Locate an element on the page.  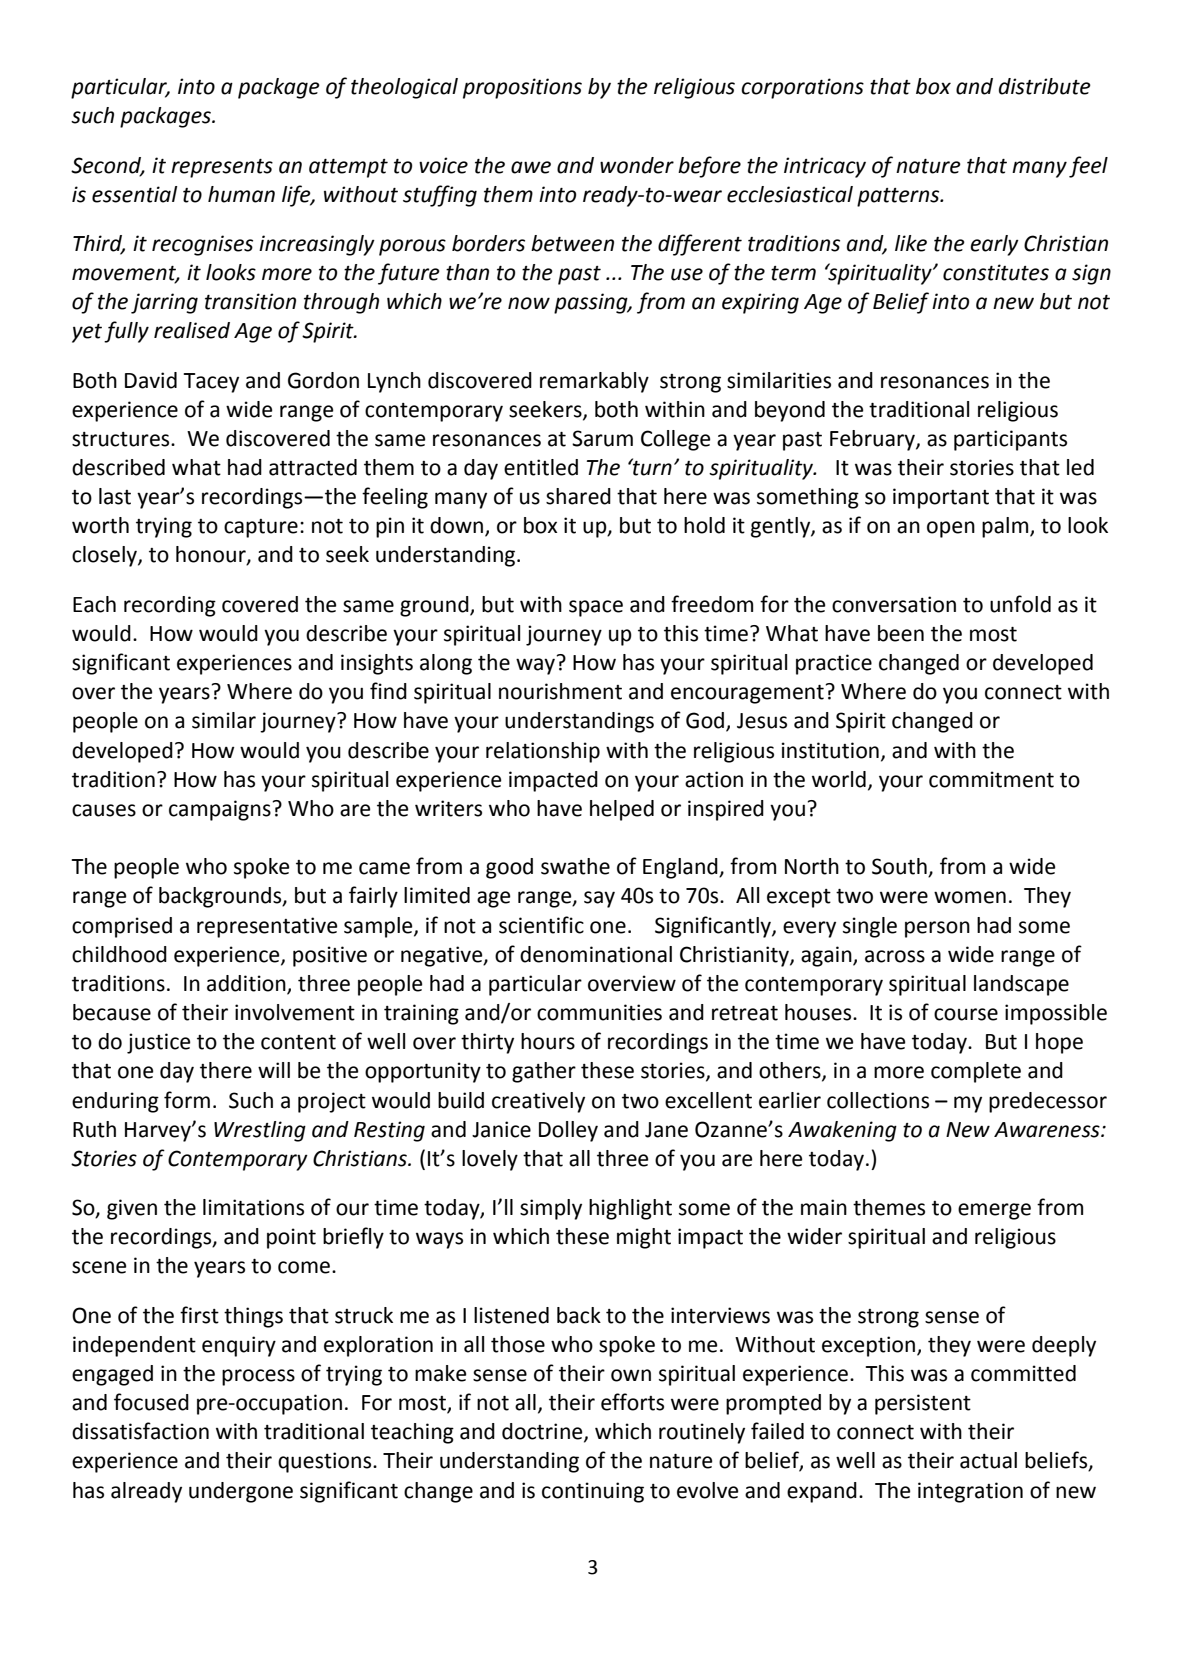
actual is located at coordinates (988, 1460).
